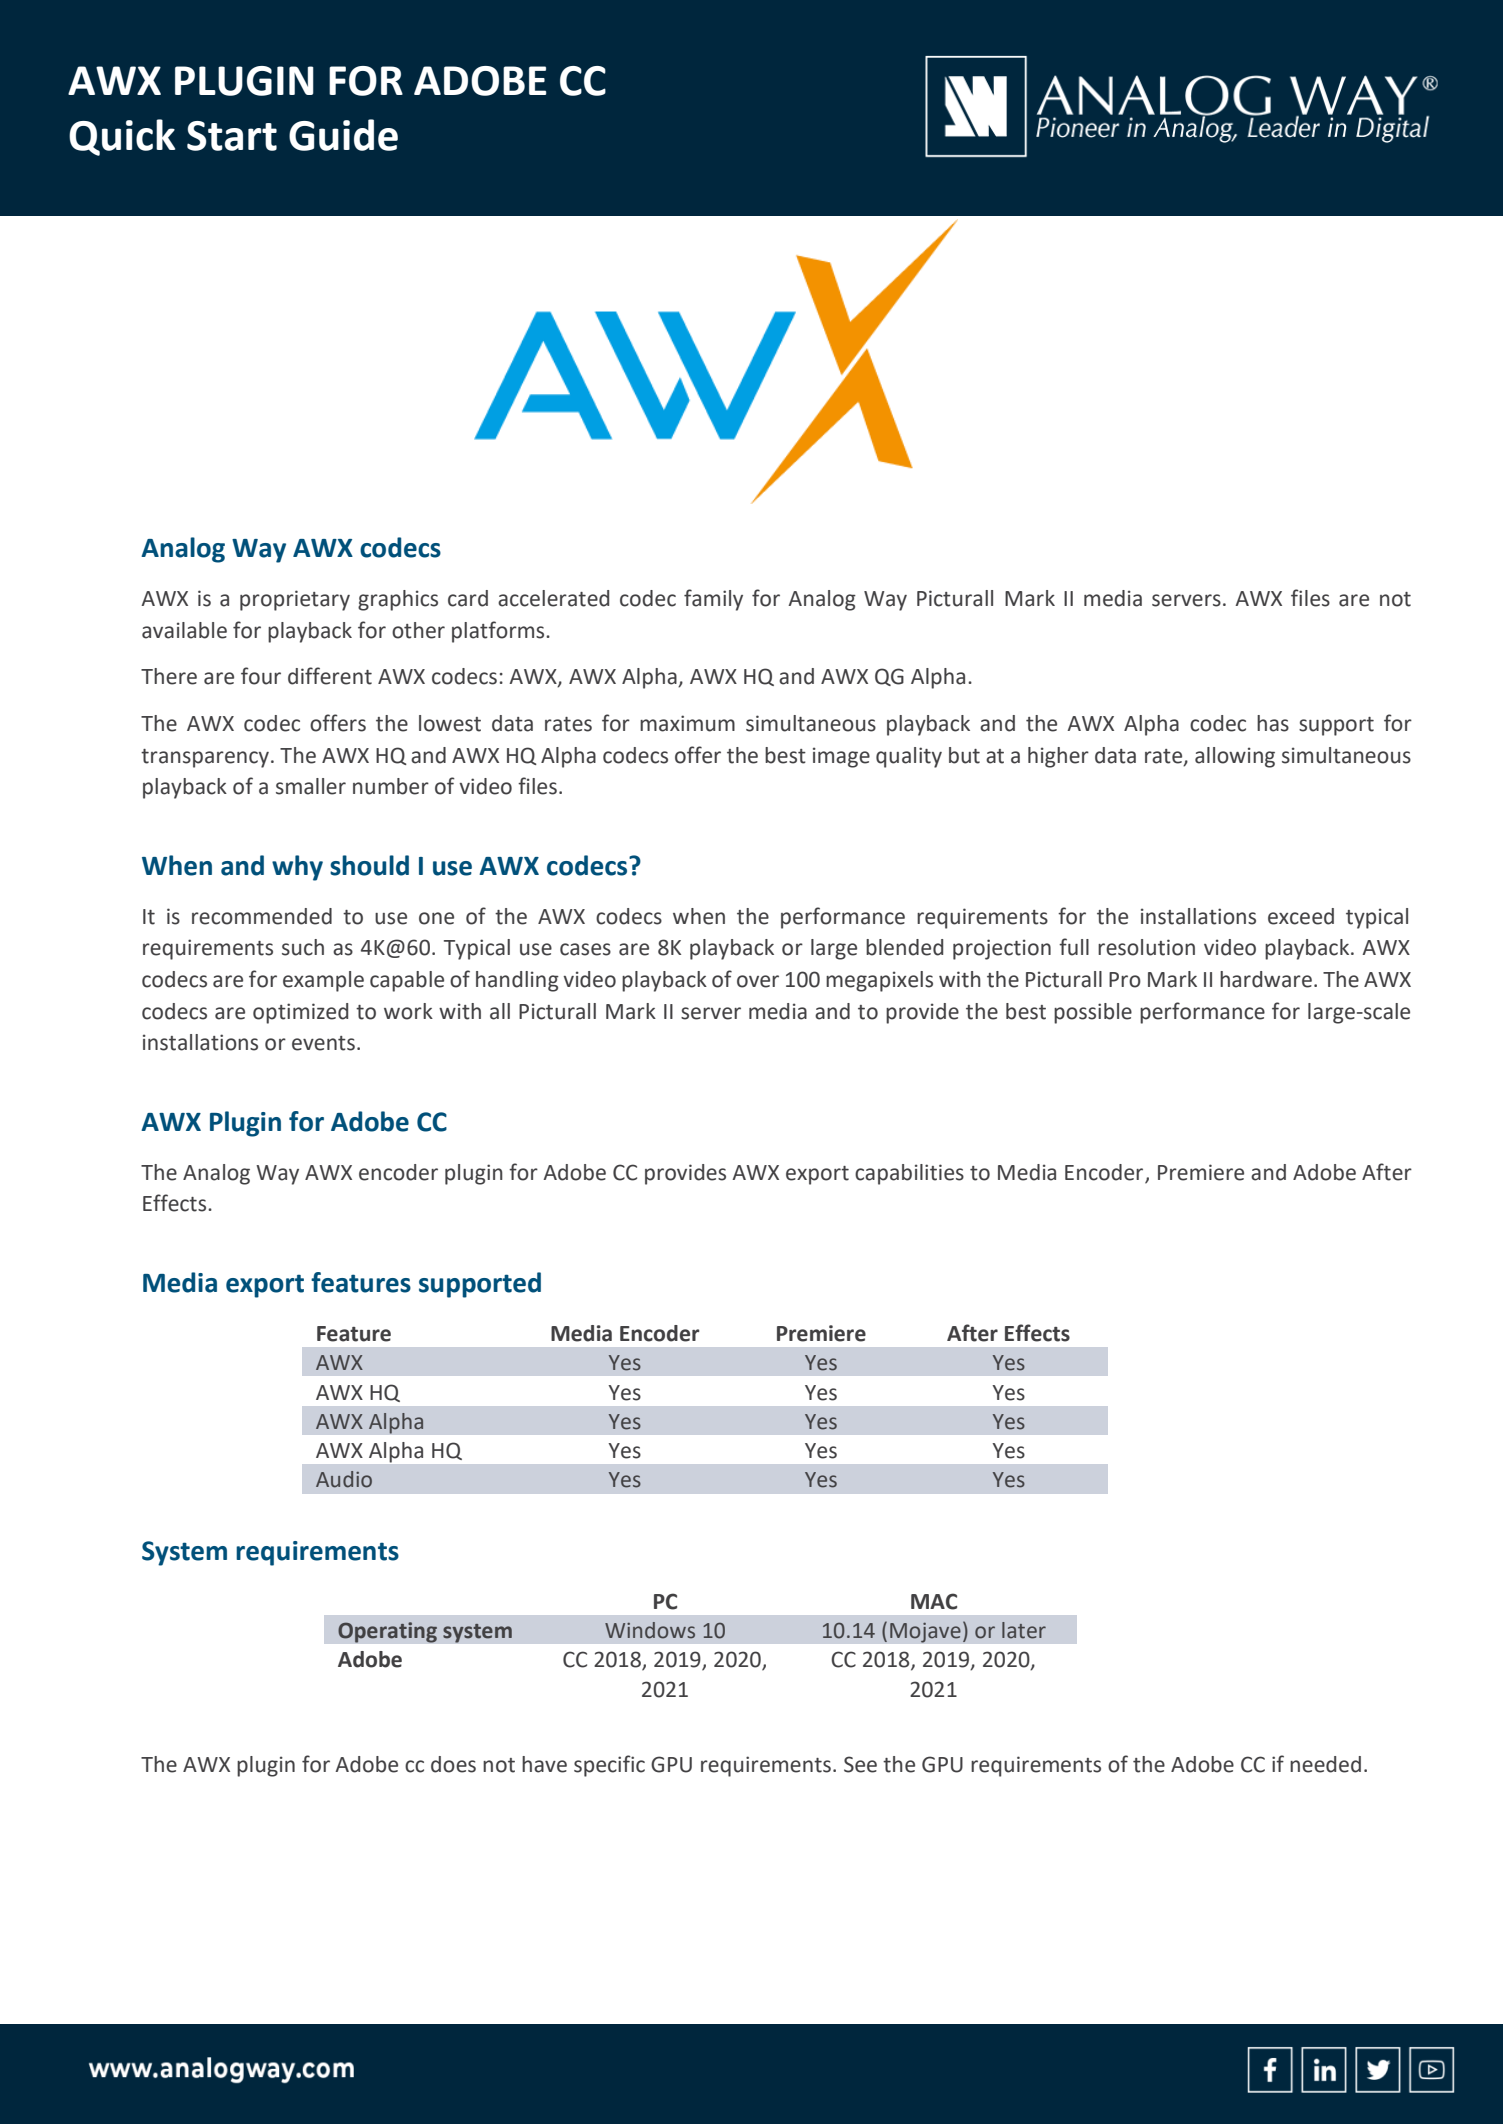  I want to click on events, so click(323, 1043).
